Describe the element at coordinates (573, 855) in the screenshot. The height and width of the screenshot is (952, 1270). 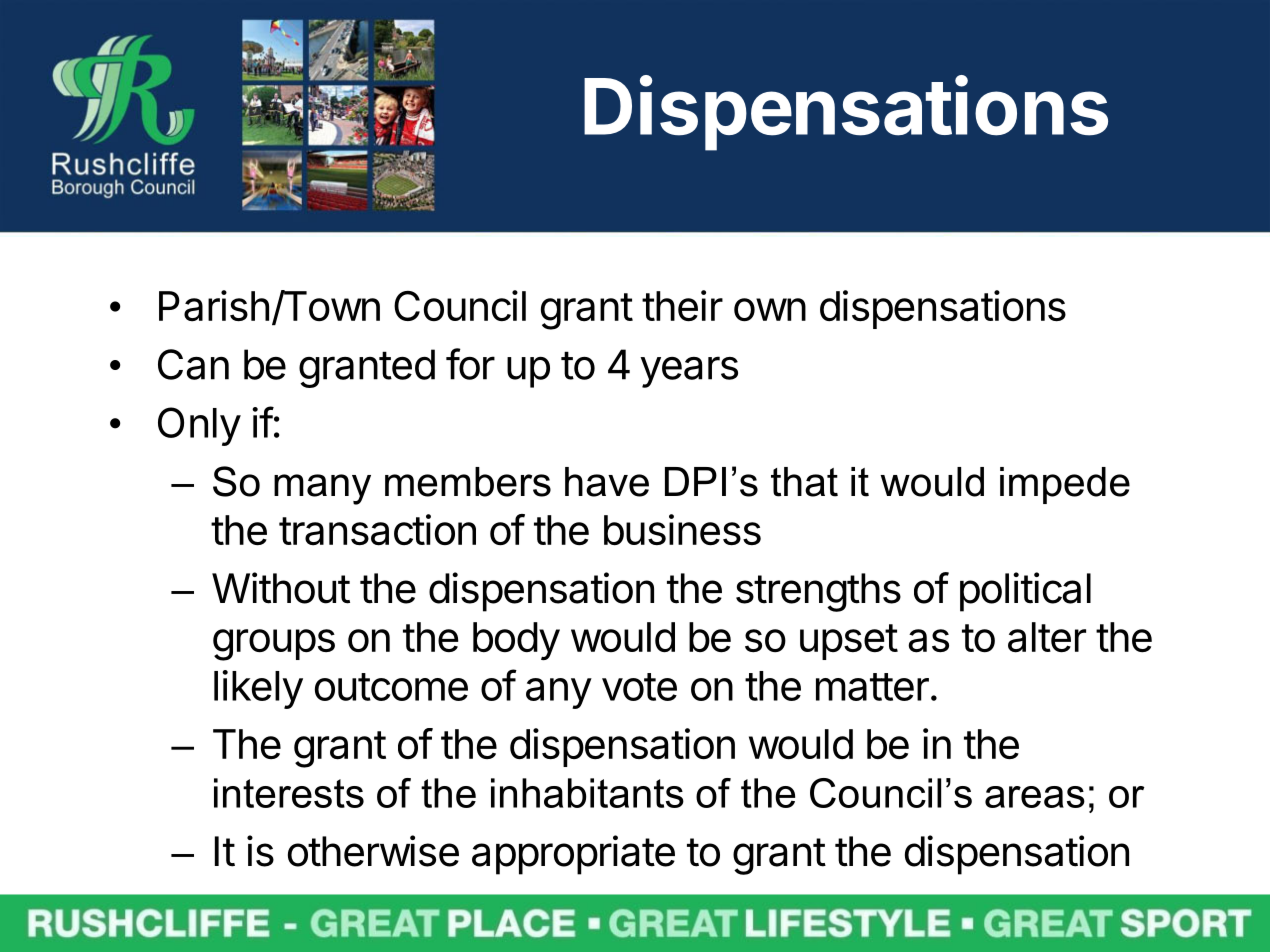
I see `appropriate` at that location.
